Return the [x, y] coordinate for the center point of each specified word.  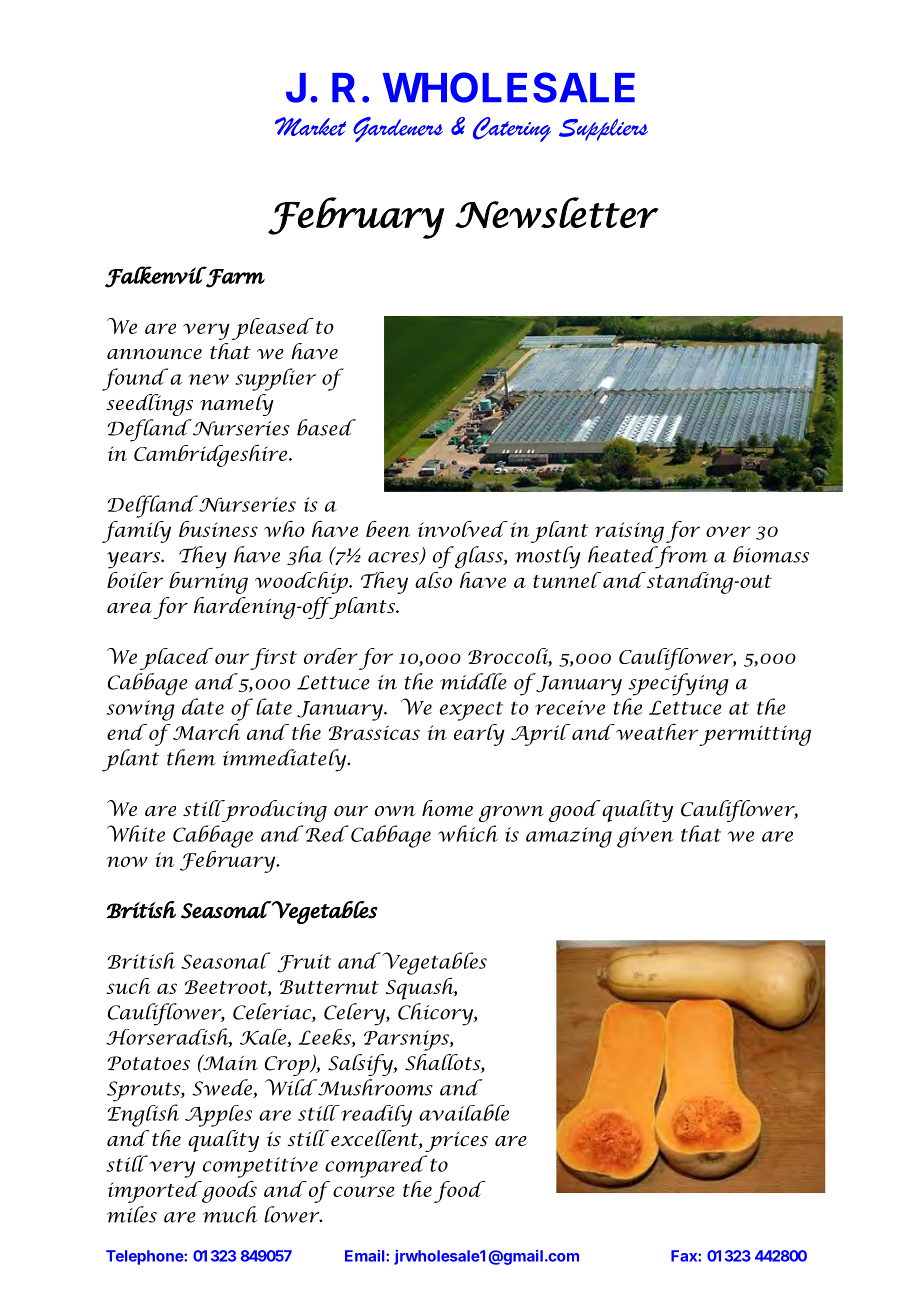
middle [473, 681]
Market [310, 126]
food [459, 1192]
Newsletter [557, 213]
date [203, 706]
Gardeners [398, 129]
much [230, 1214]
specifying [678, 684]
